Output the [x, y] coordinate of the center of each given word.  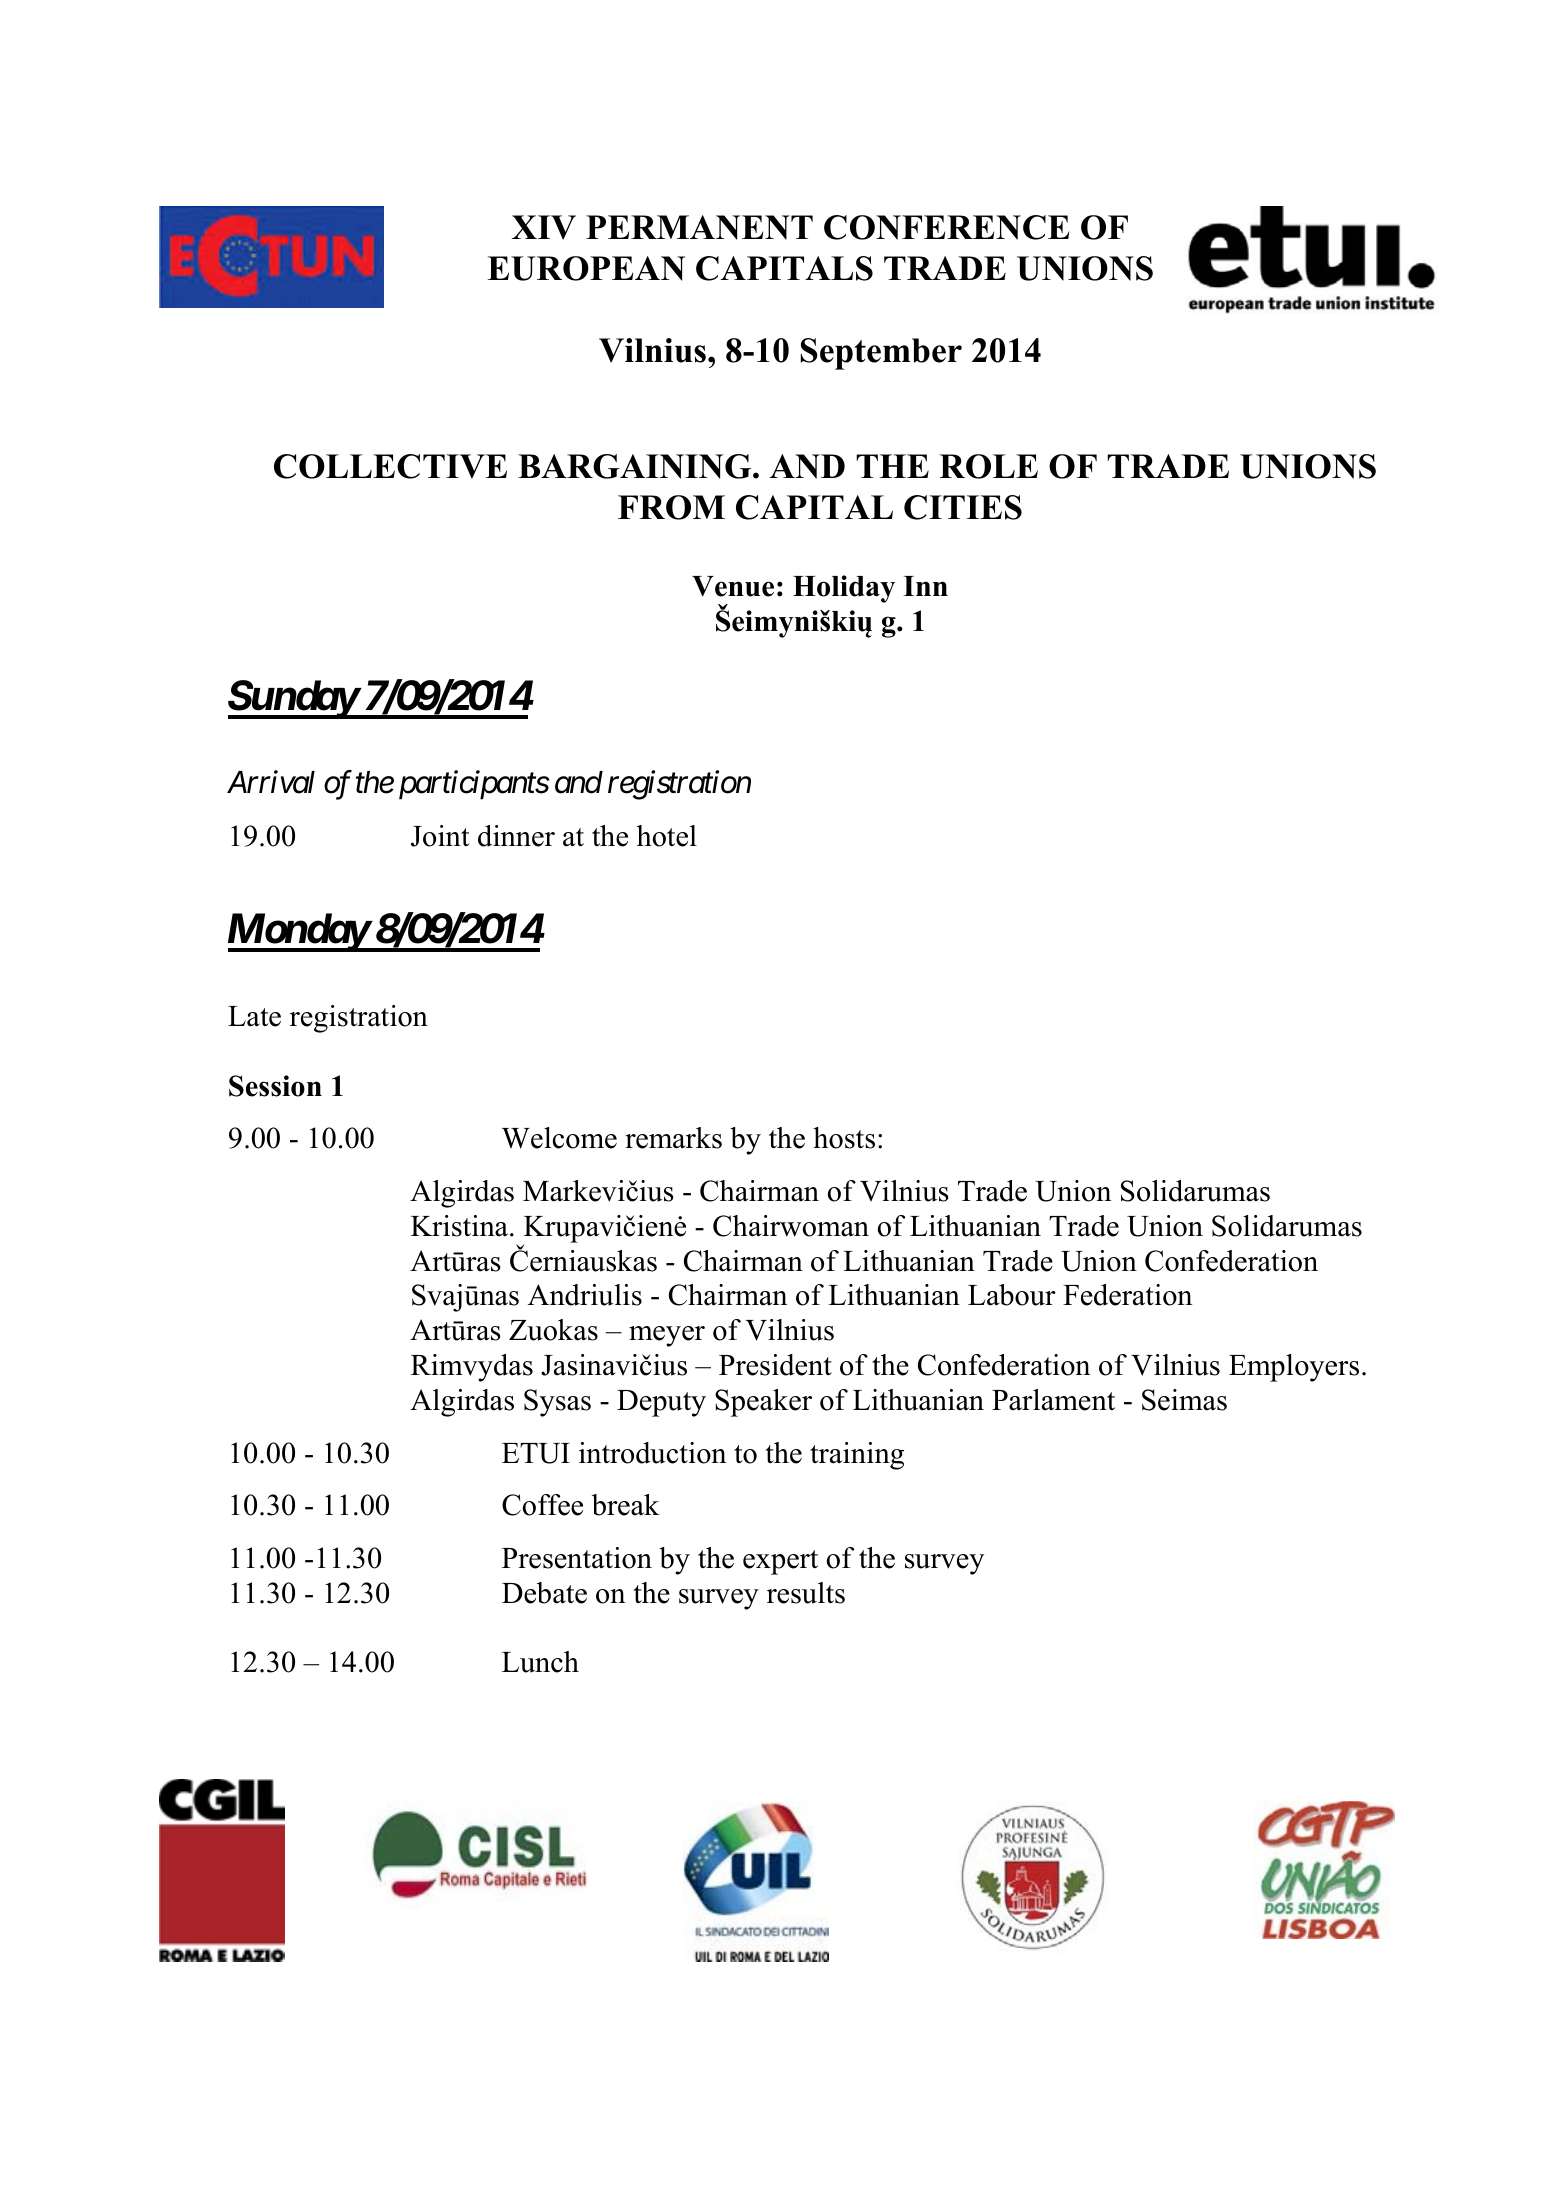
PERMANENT [699, 227]
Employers [1294, 1368]
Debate [544, 1593]
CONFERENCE [946, 227]
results [806, 1593]
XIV [544, 227]
